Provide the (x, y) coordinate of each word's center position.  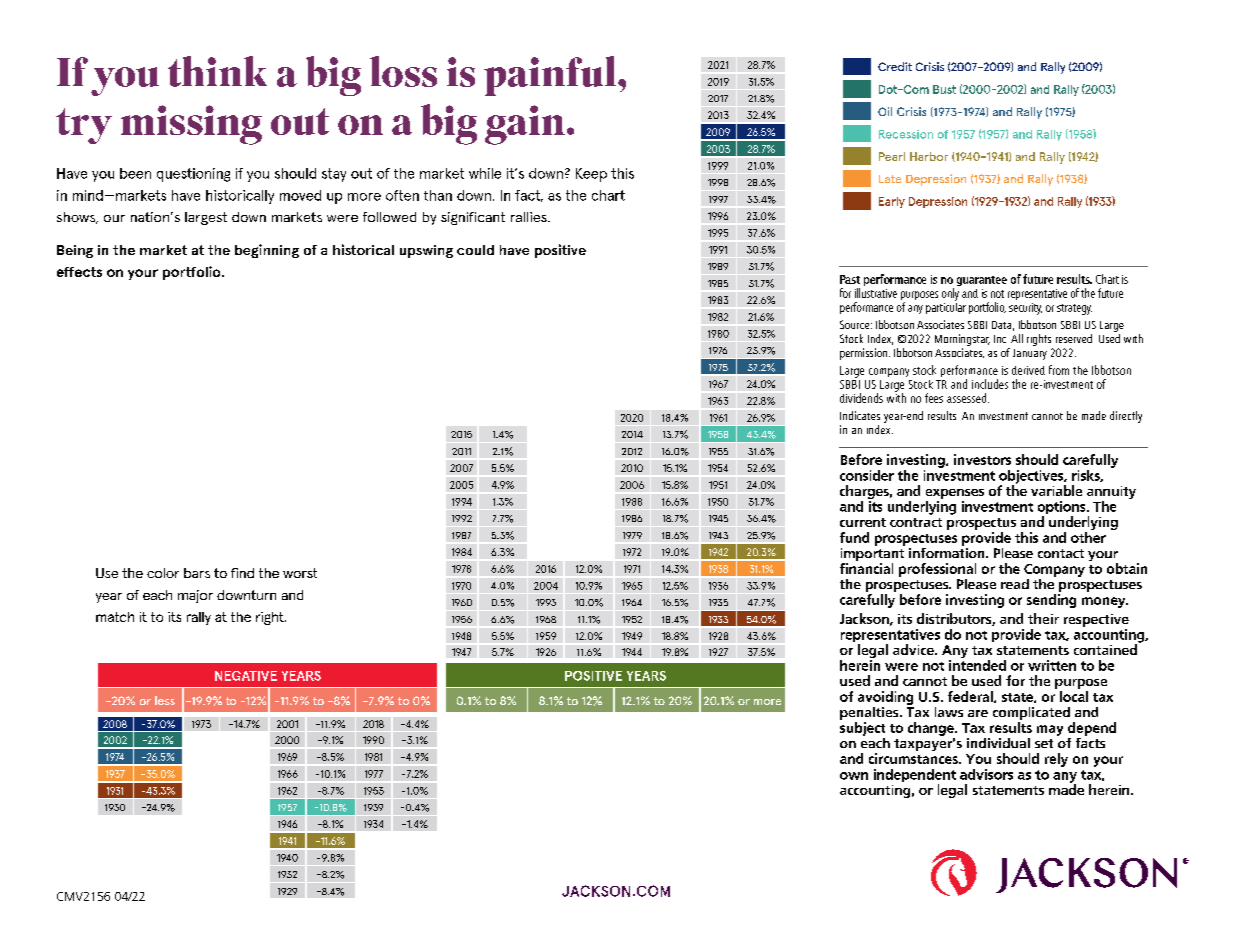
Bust (944, 89)
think (217, 71)
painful (551, 76)
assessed (968, 398)
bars (197, 573)
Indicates (860, 415)
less (165, 700)
